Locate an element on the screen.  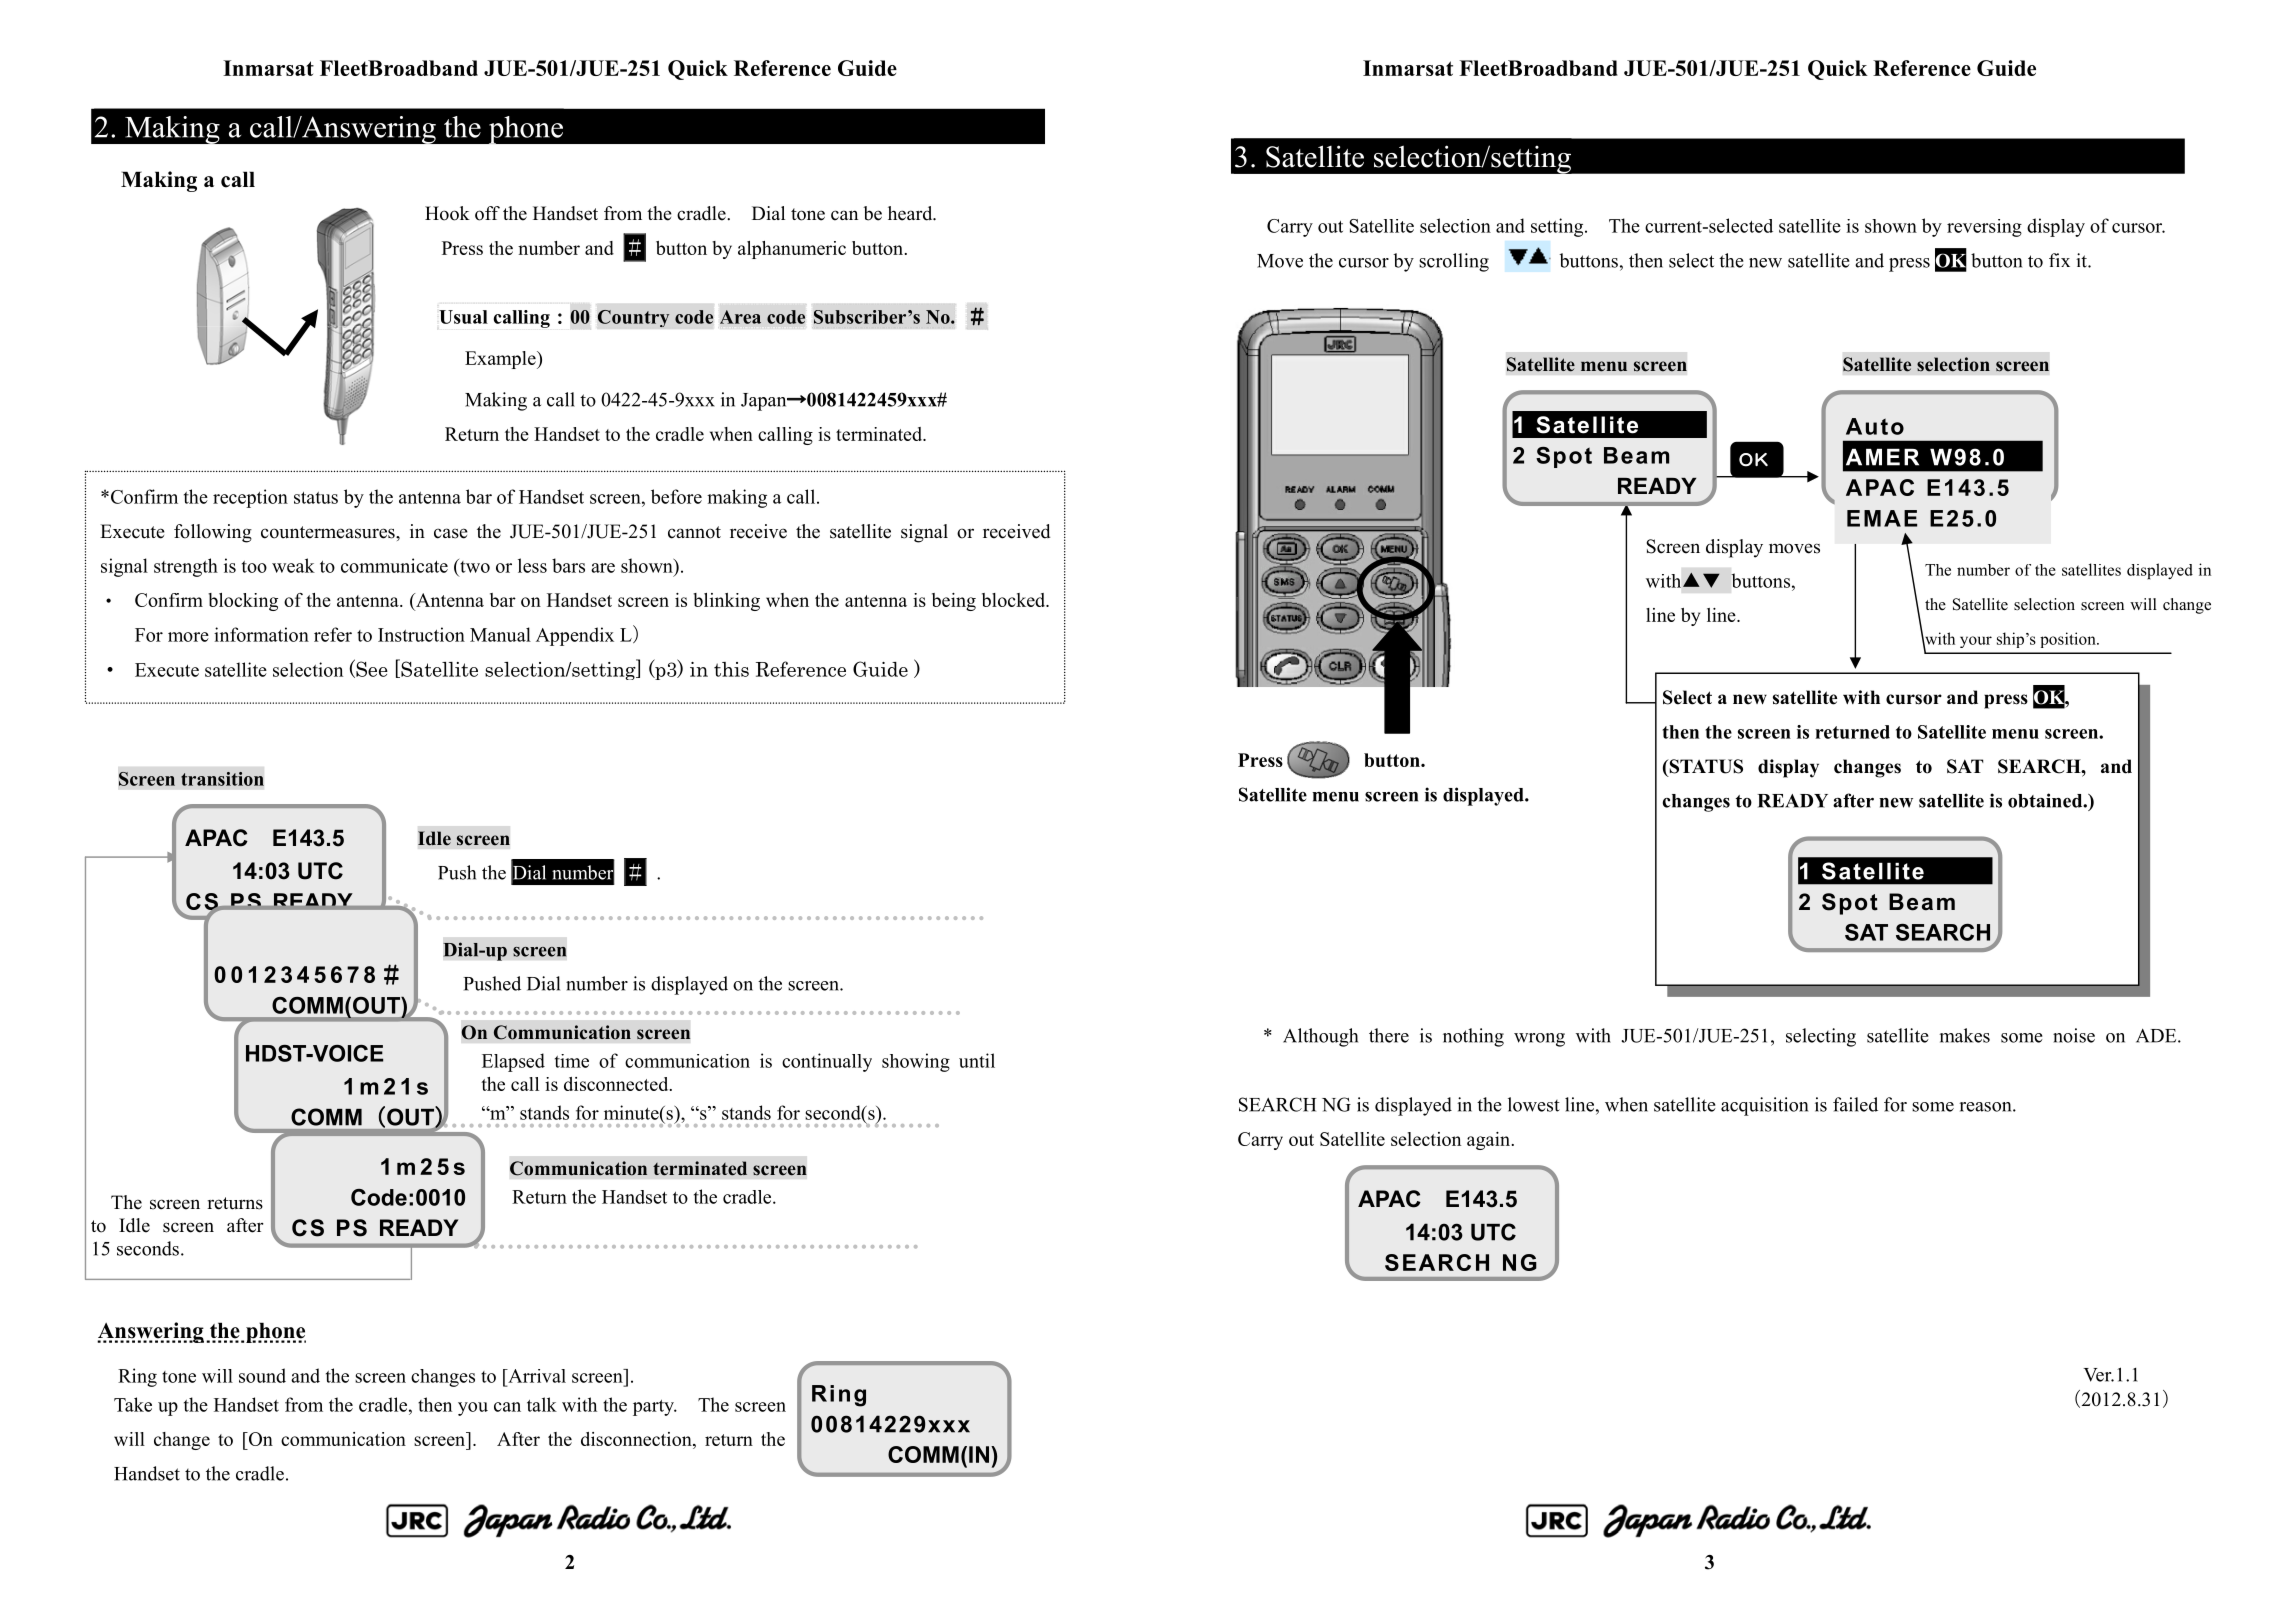
makes is located at coordinates (1964, 1035).
